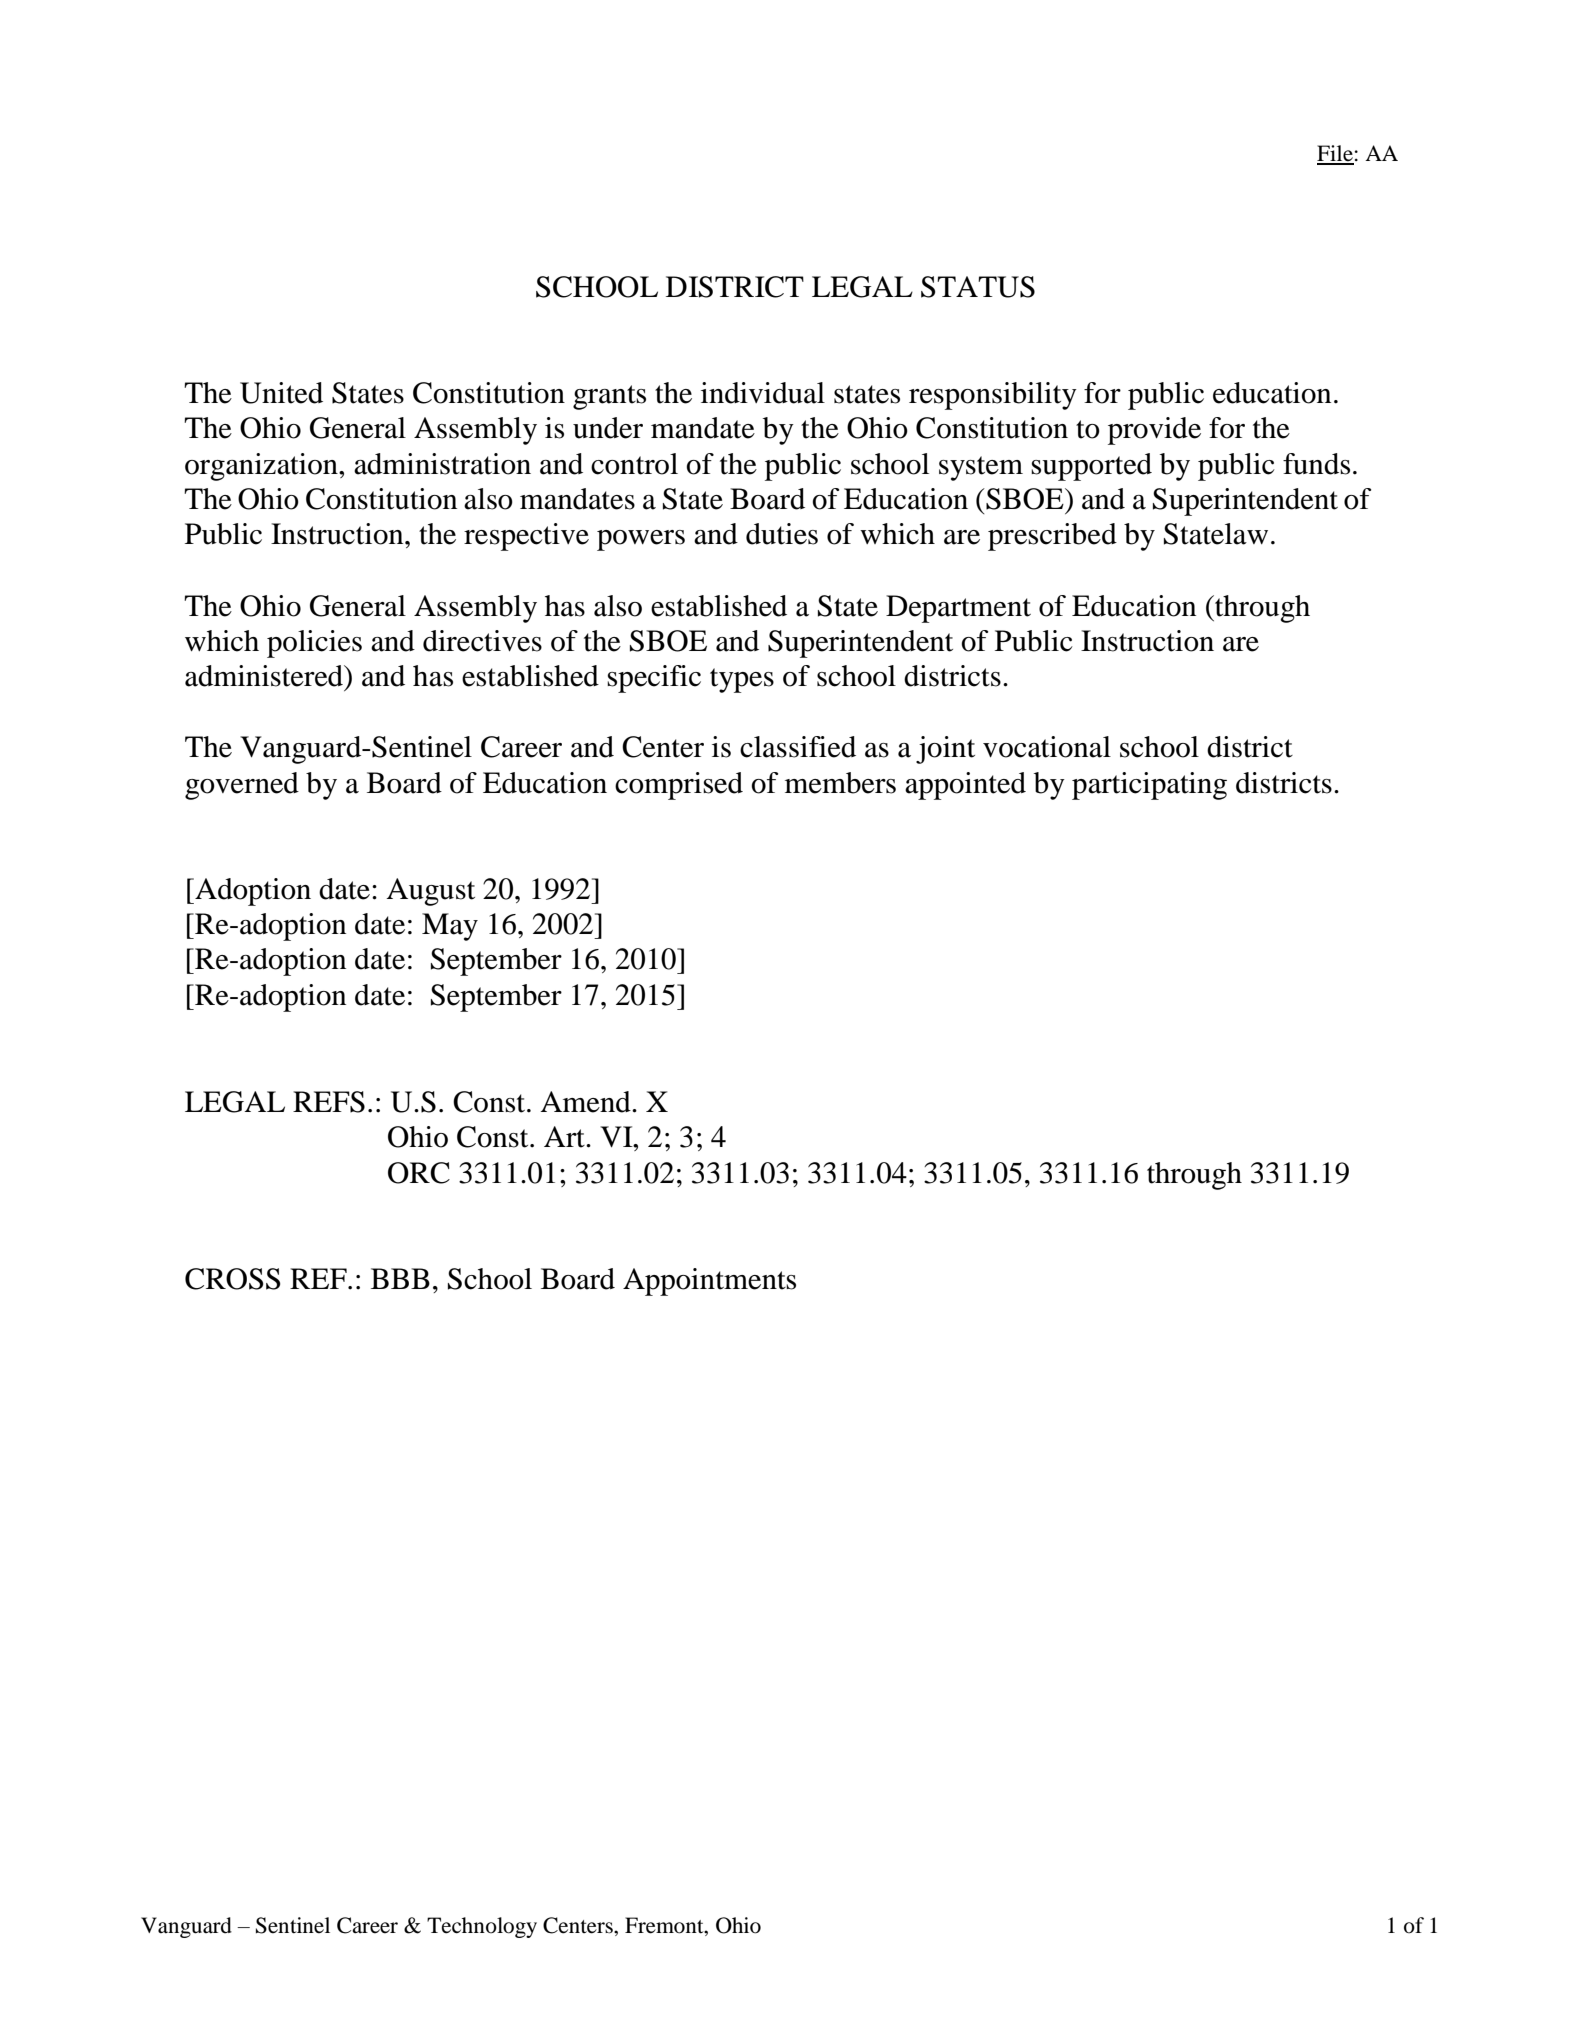 This screenshot has height=2031, width=1570. I want to click on Amend, so click(586, 1102).
